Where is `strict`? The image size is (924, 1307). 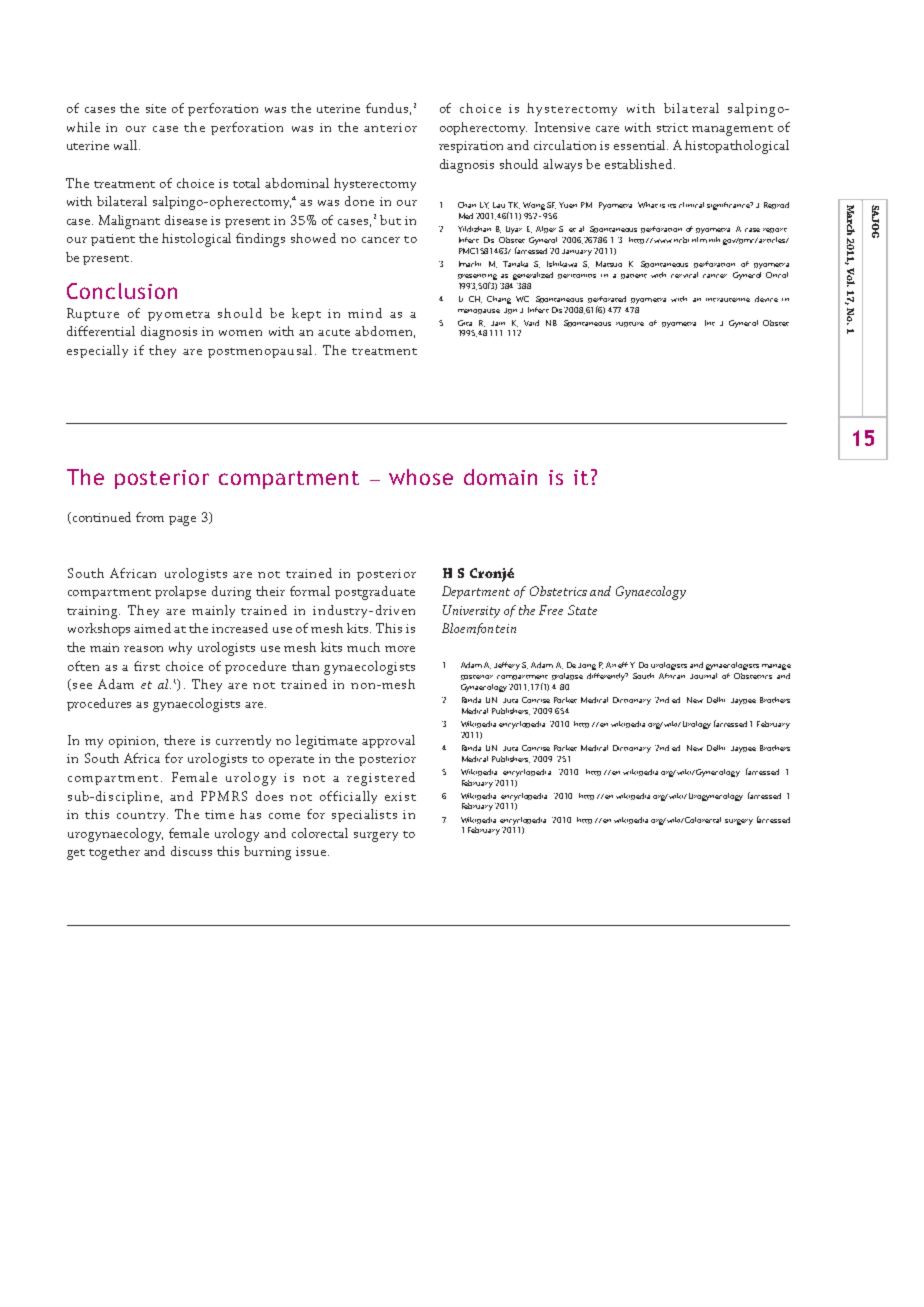 strict is located at coordinates (672, 127).
